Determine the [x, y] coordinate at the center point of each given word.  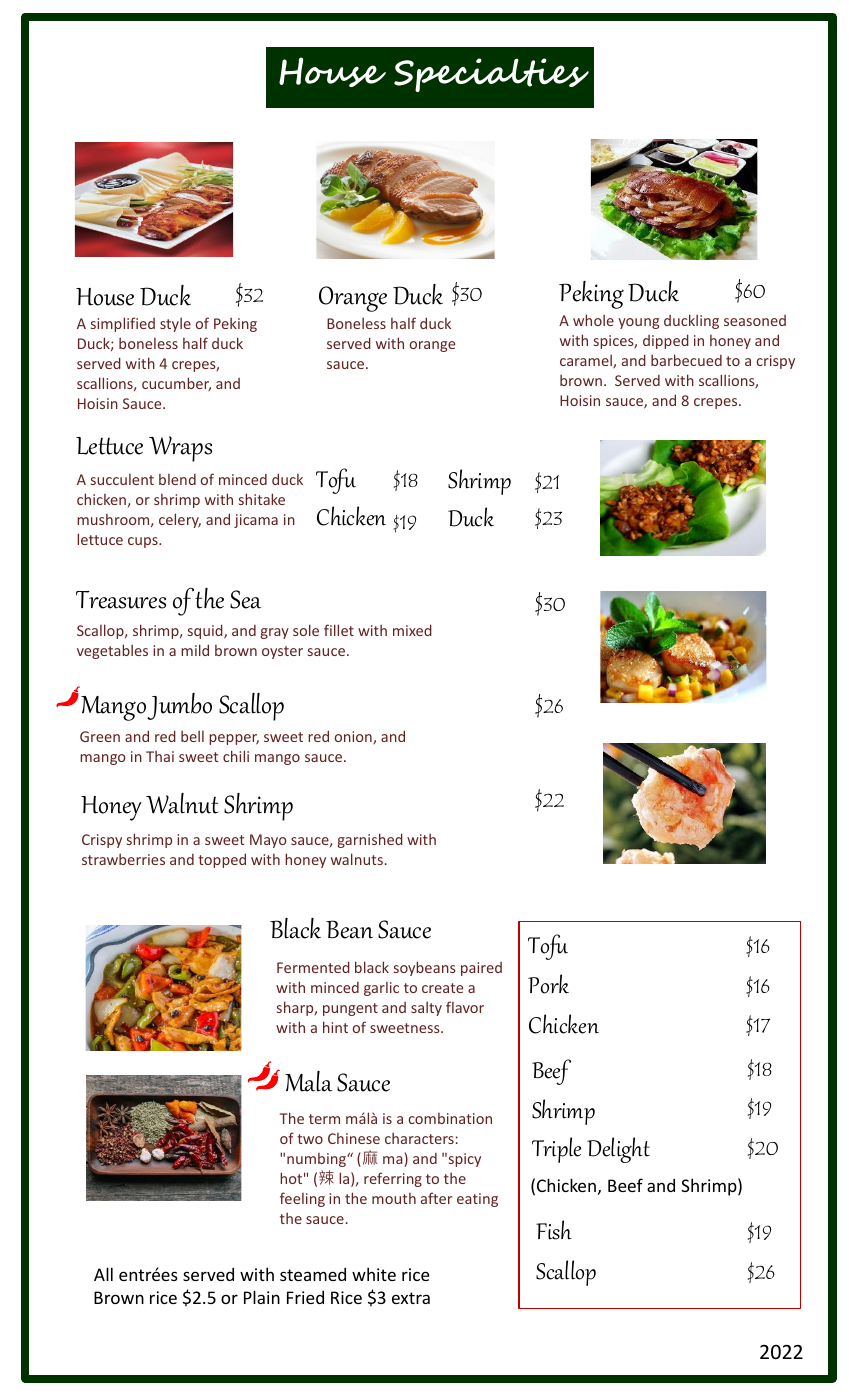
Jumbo [179, 706]
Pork [548, 984]
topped [222, 860]
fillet [339, 630]
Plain [262, 1297]
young [638, 323]
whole [593, 320]
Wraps [180, 449]
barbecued [686, 360]
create [442, 988]
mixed [412, 630]
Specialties [491, 75]
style [175, 324]
